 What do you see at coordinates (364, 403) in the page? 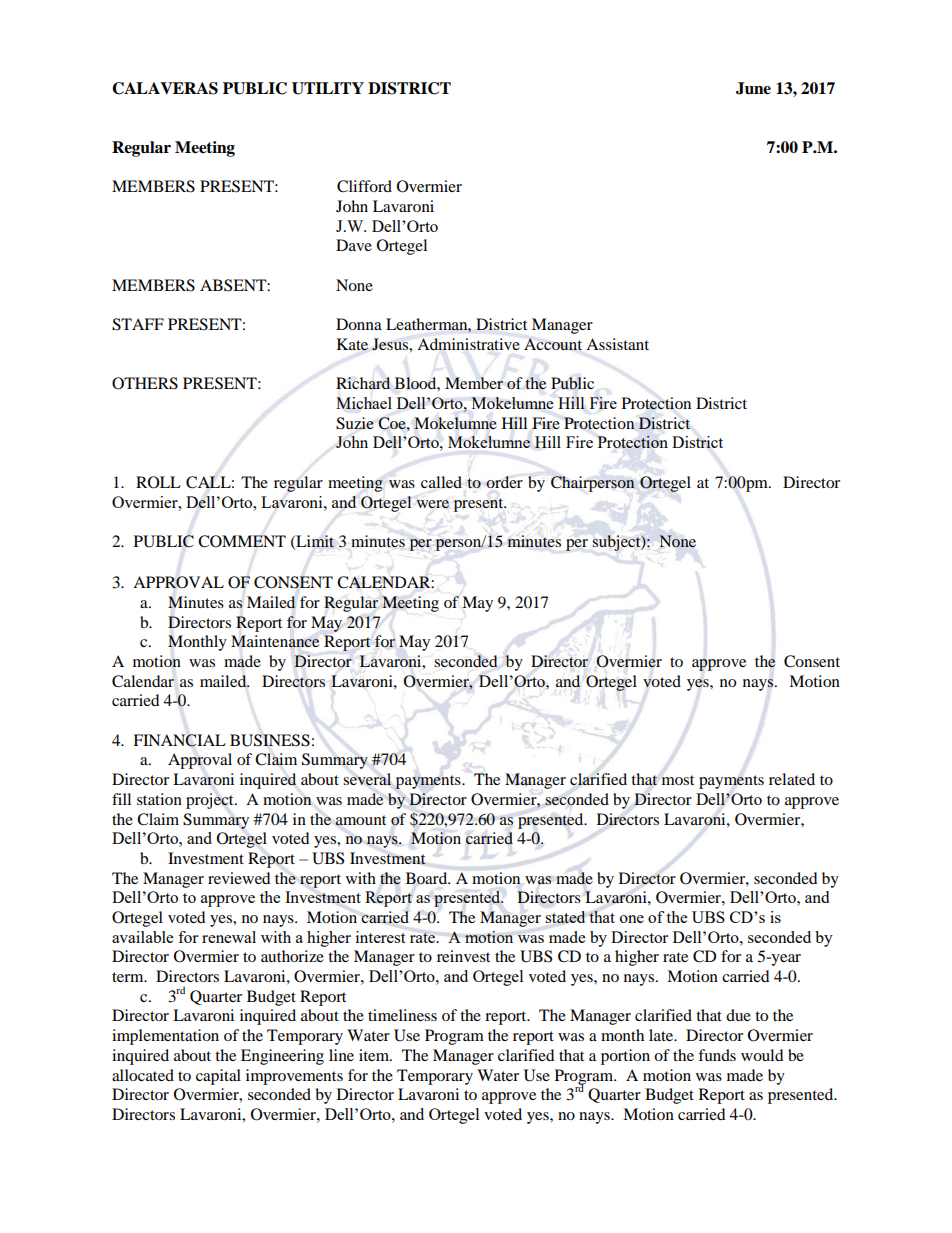
I see `Michael` at bounding box center [364, 403].
